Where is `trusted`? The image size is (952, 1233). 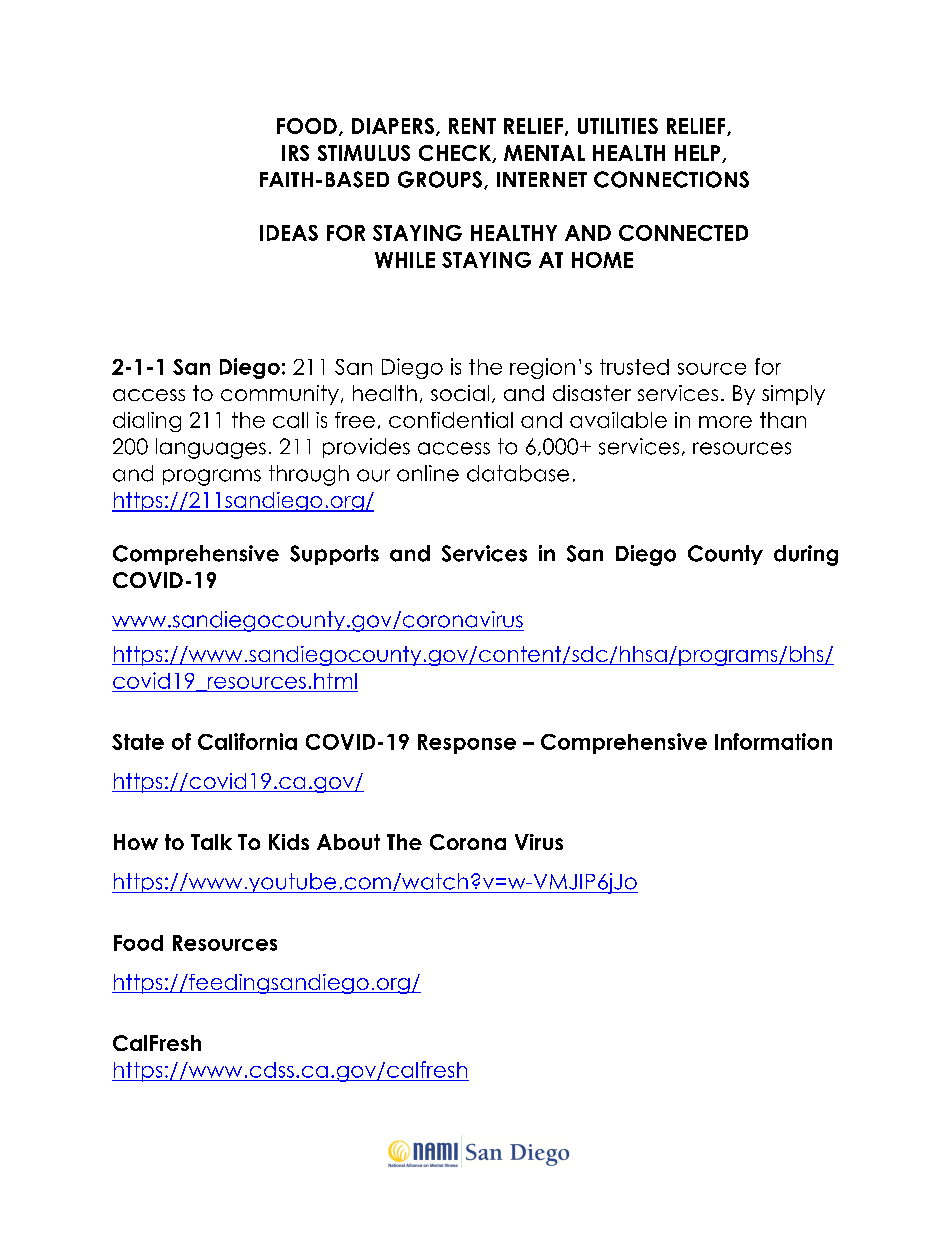 trusted is located at coordinates (634, 367).
